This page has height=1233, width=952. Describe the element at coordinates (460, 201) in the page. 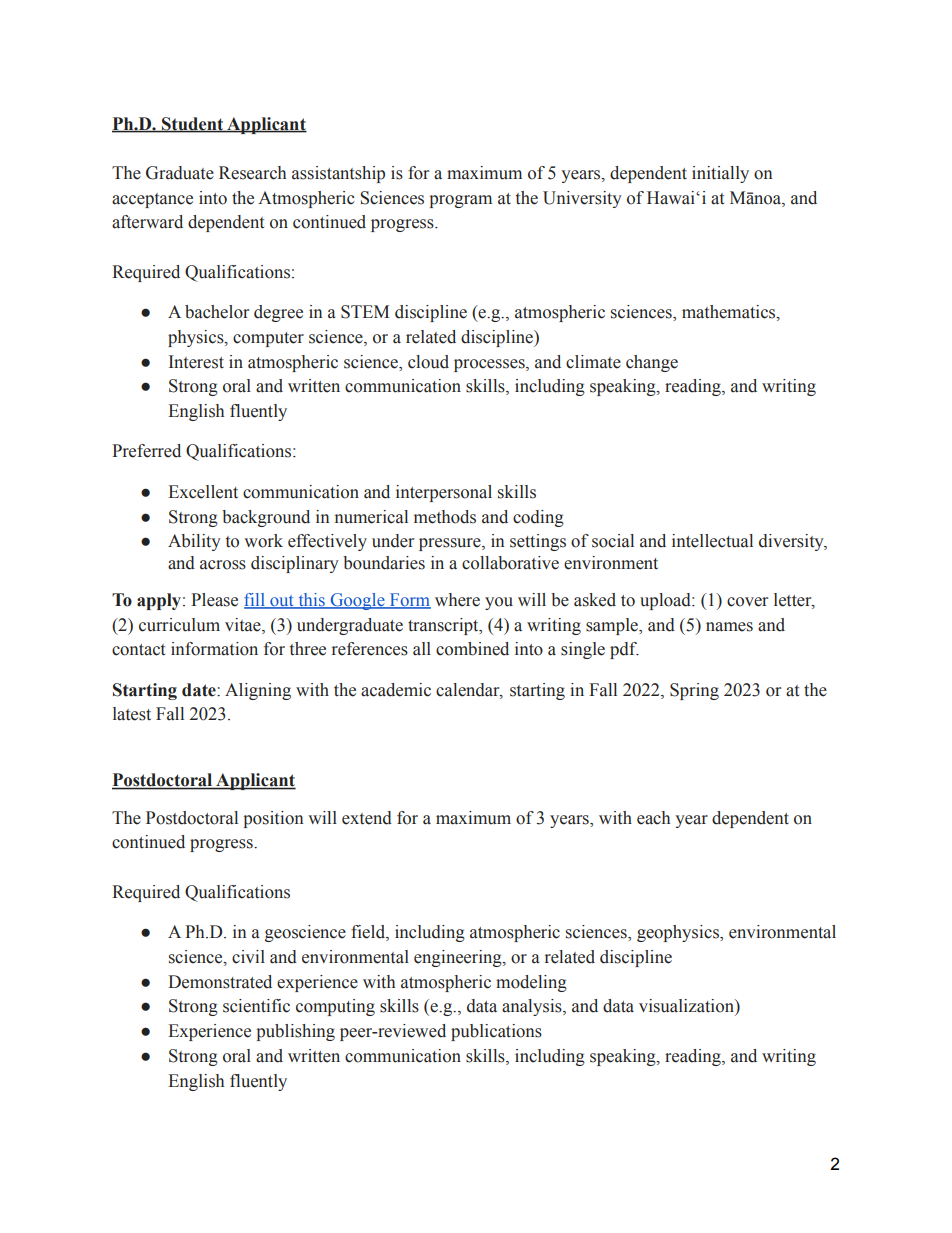

I see `program` at that location.
